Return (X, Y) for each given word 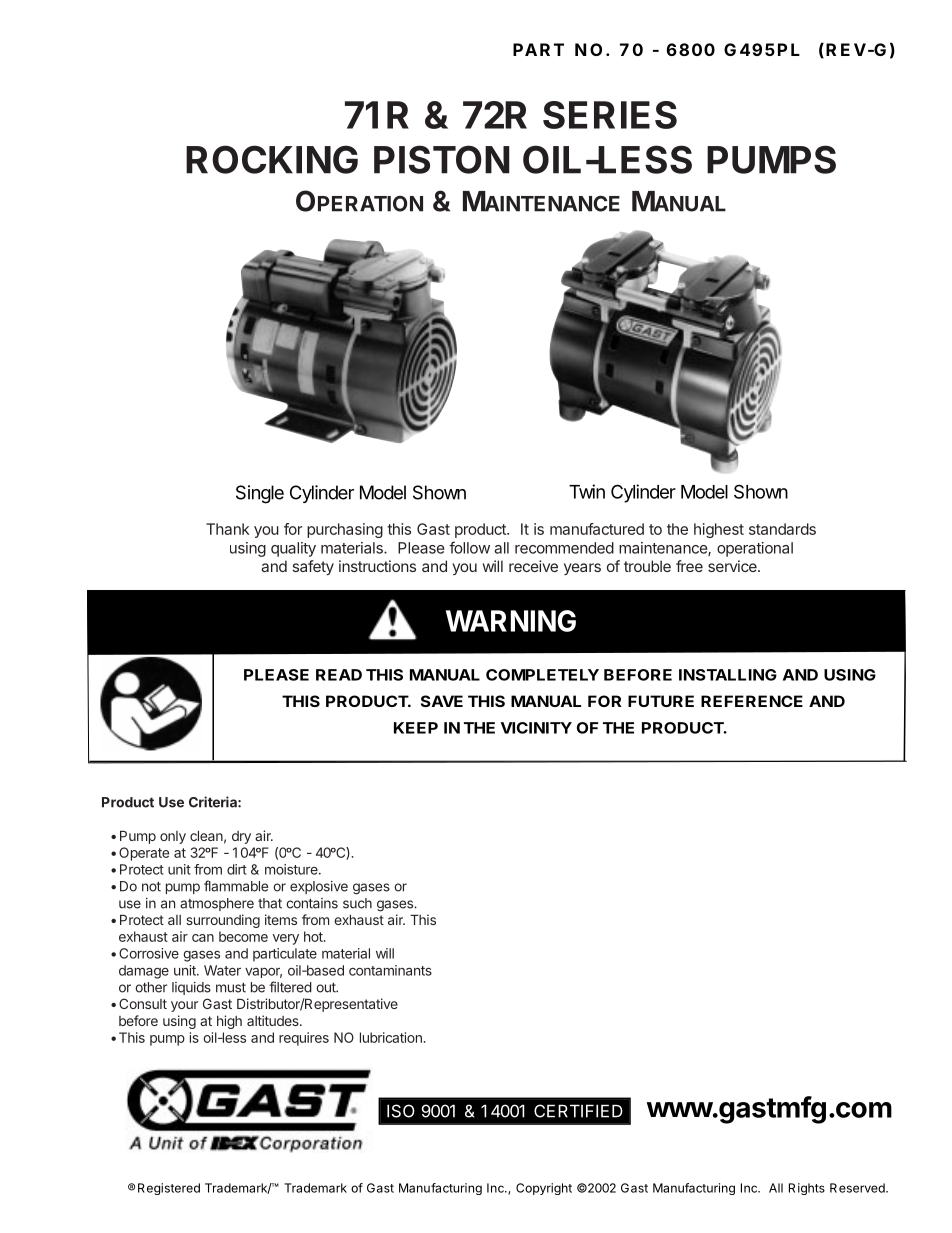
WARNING (511, 621)
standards (782, 529)
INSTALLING (728, 675)
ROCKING (272, 159)
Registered (169, 1189)
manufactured (597, 529)
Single (260, 494)
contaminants (390, 970)
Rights (807, 1189)
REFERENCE (752, 701)
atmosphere (217, 904)
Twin (587, 491)
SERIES (610, 115)
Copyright (544, 1189)
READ (339, 675)
